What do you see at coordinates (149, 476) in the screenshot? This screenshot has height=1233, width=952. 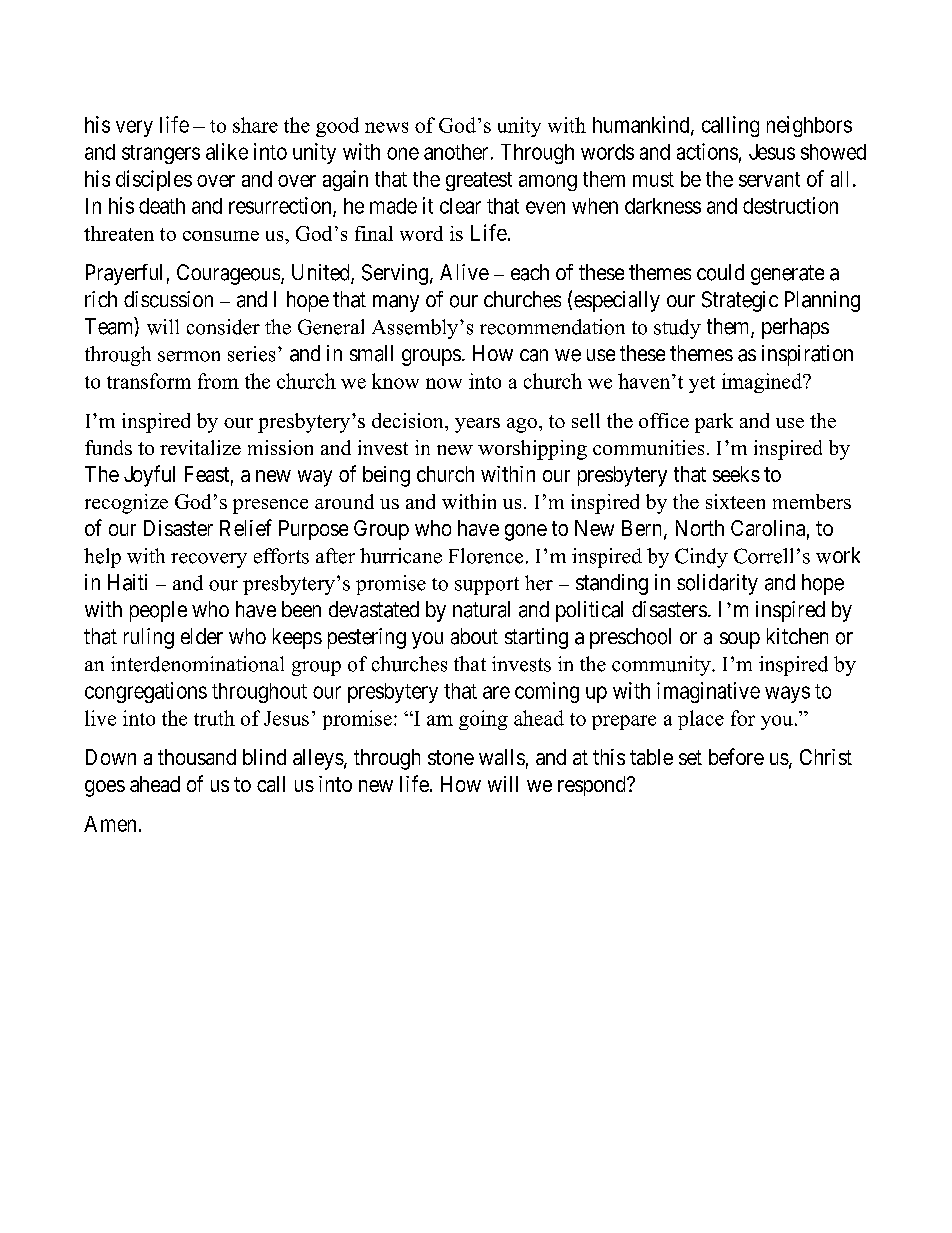 I see `Joyful` at bounding box center [149, 476].
